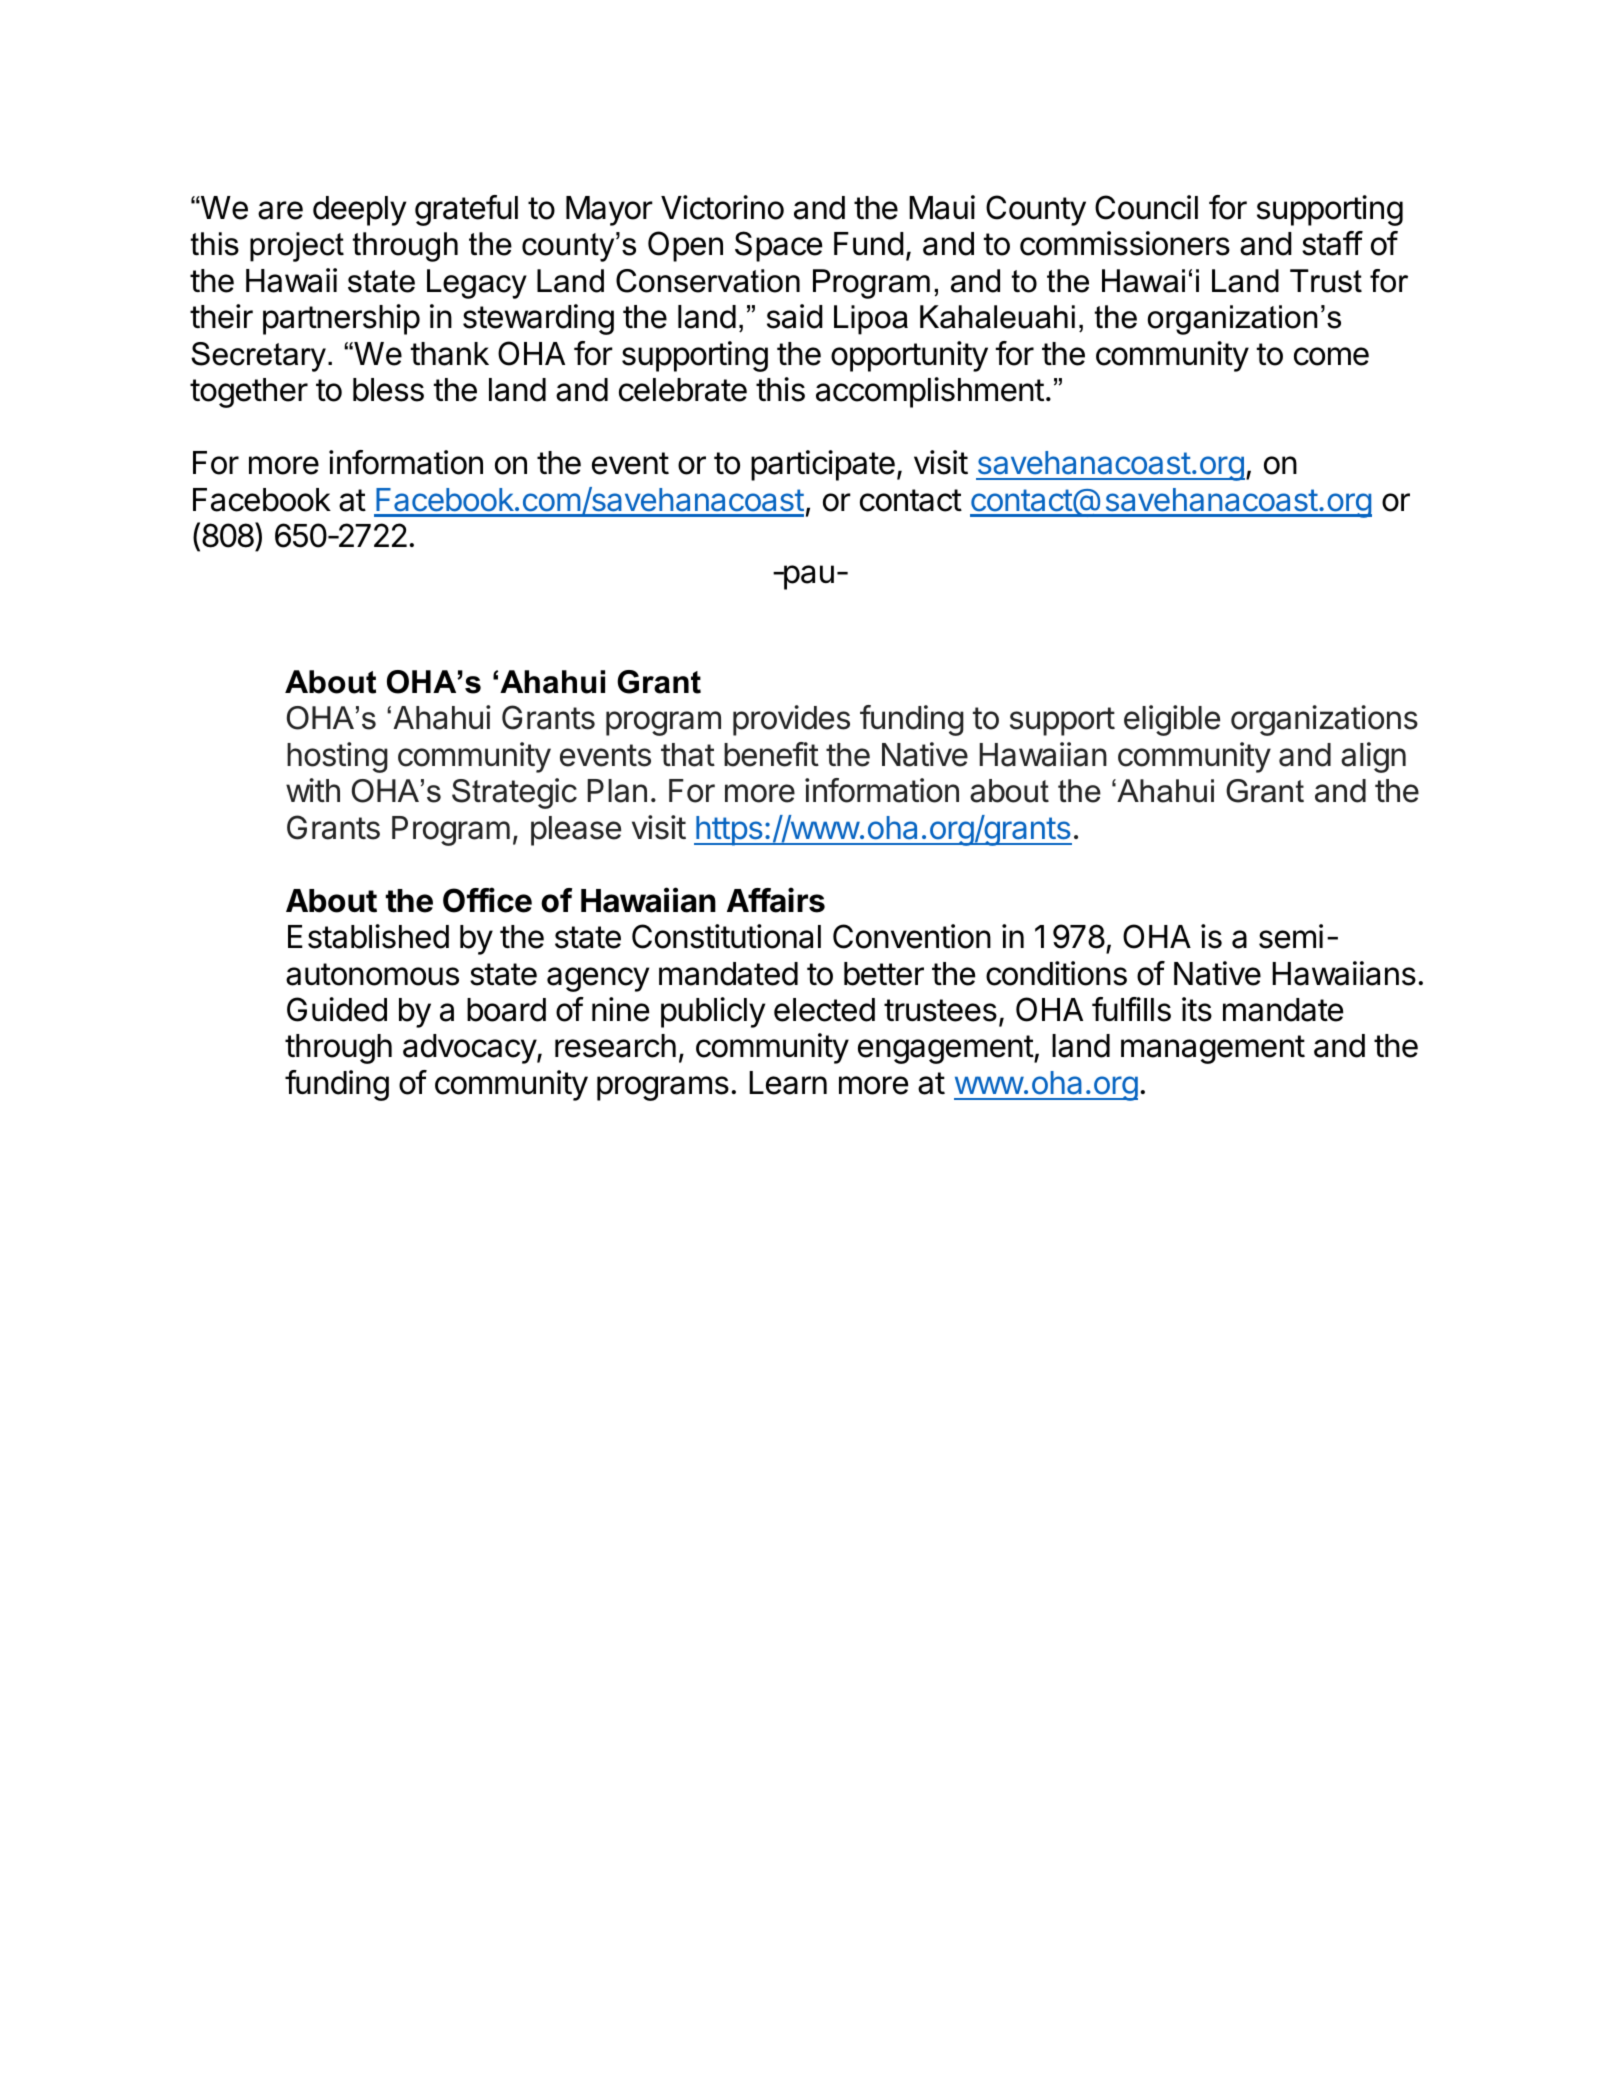 Image resolution: width=1617 pixels, height=2092 pixels. Describe the element at coordinates (359, 211) in the page. I see `deeply` at that location.
